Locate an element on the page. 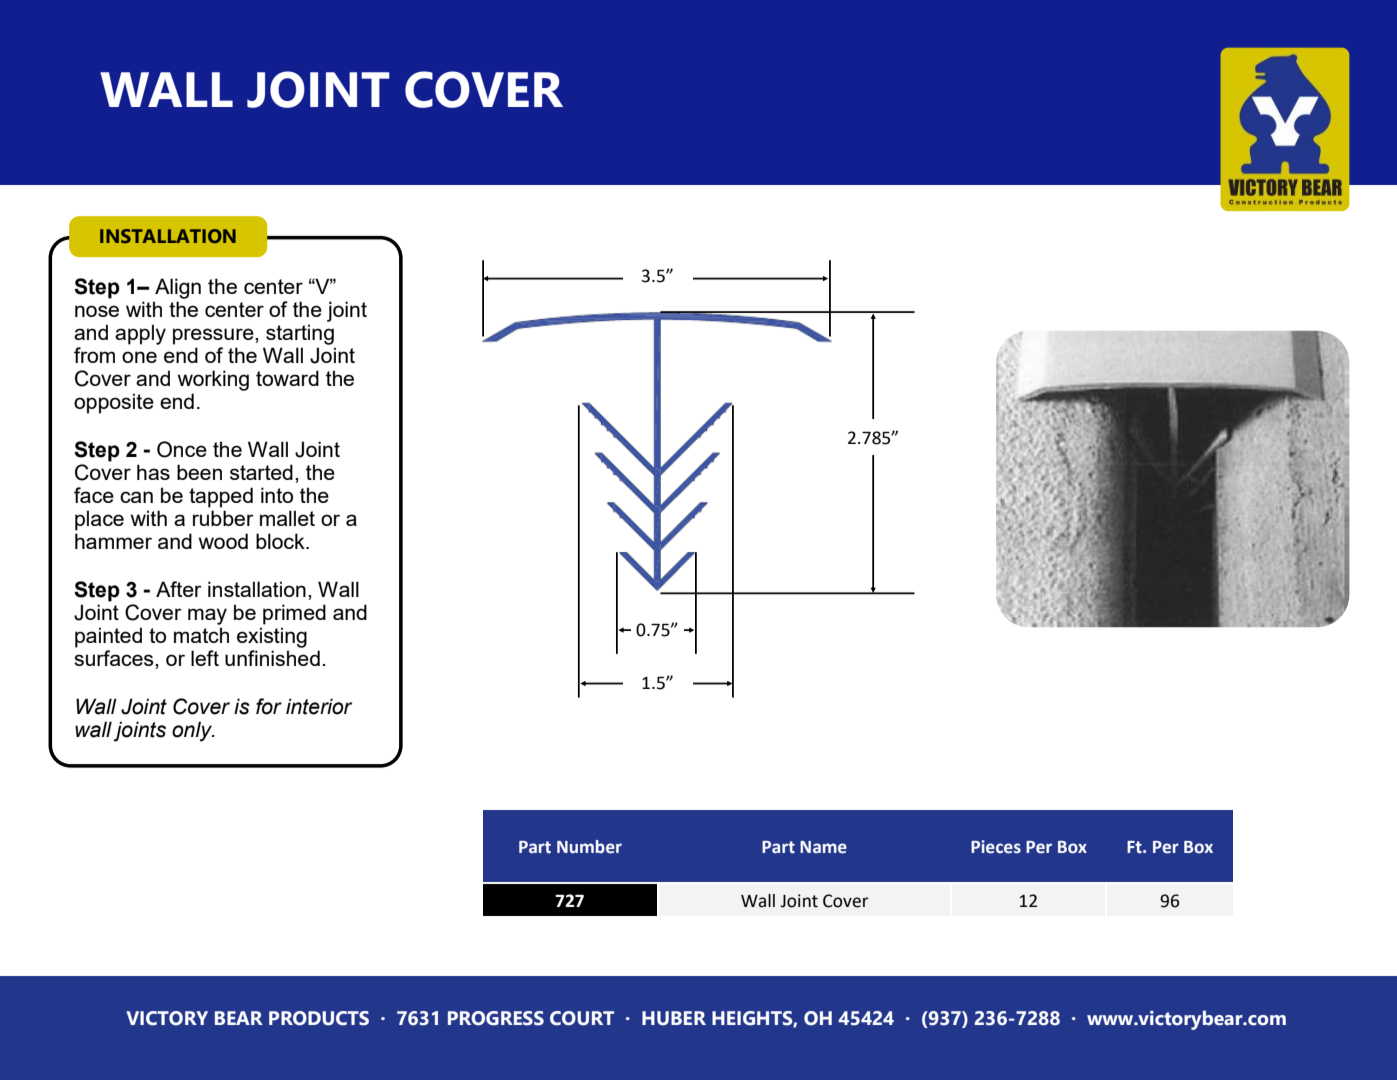 Image resolution: width=1397 pixels, height=1080 pixels. PRODUCTS is located at coordinates (319, 1018).
